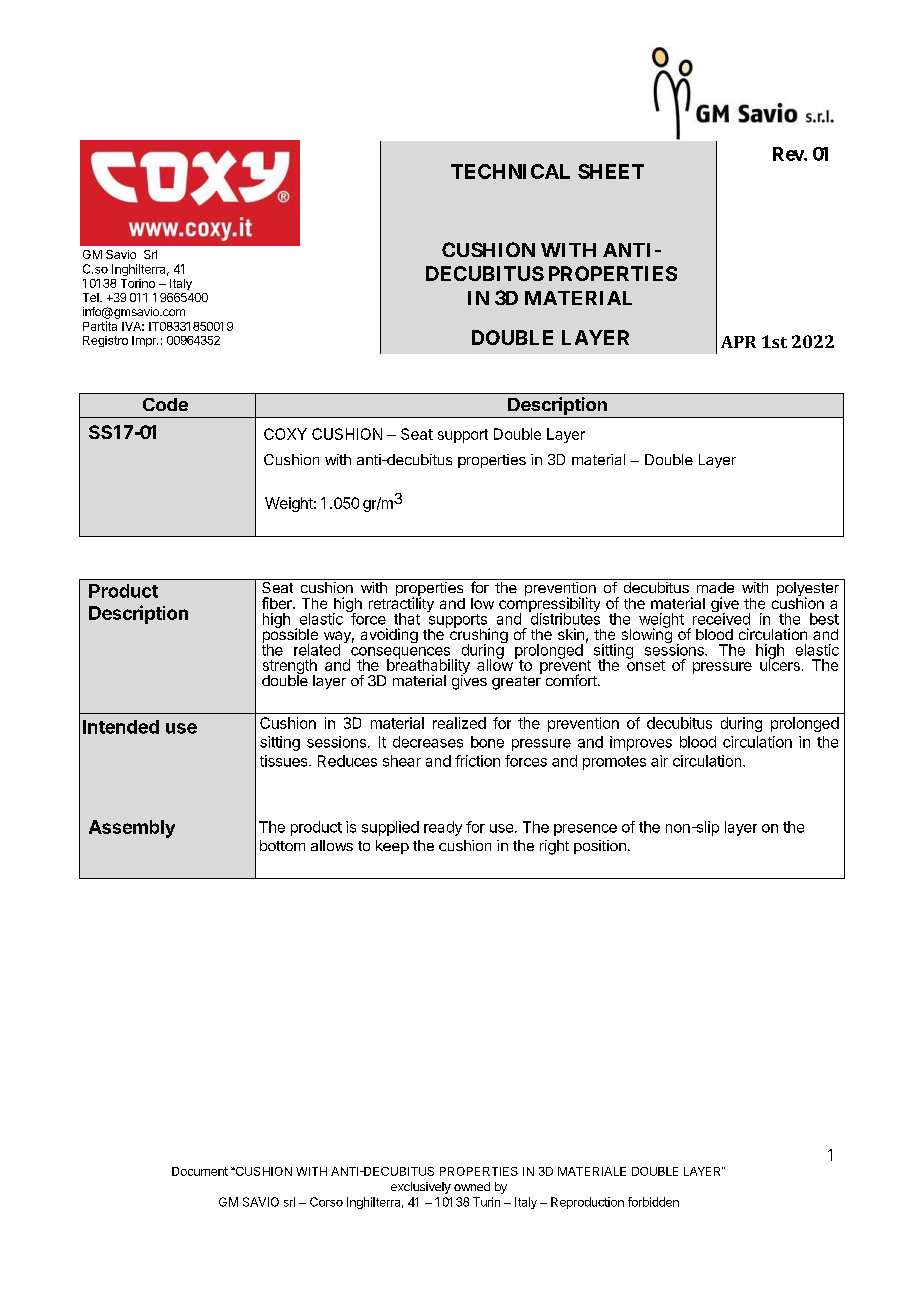 The width and height of the screenshot is (924, 1307). What do you see at coordinates (611, 171) in the screenshot?
I see `SHEET` at bounding box center [611, 171].
